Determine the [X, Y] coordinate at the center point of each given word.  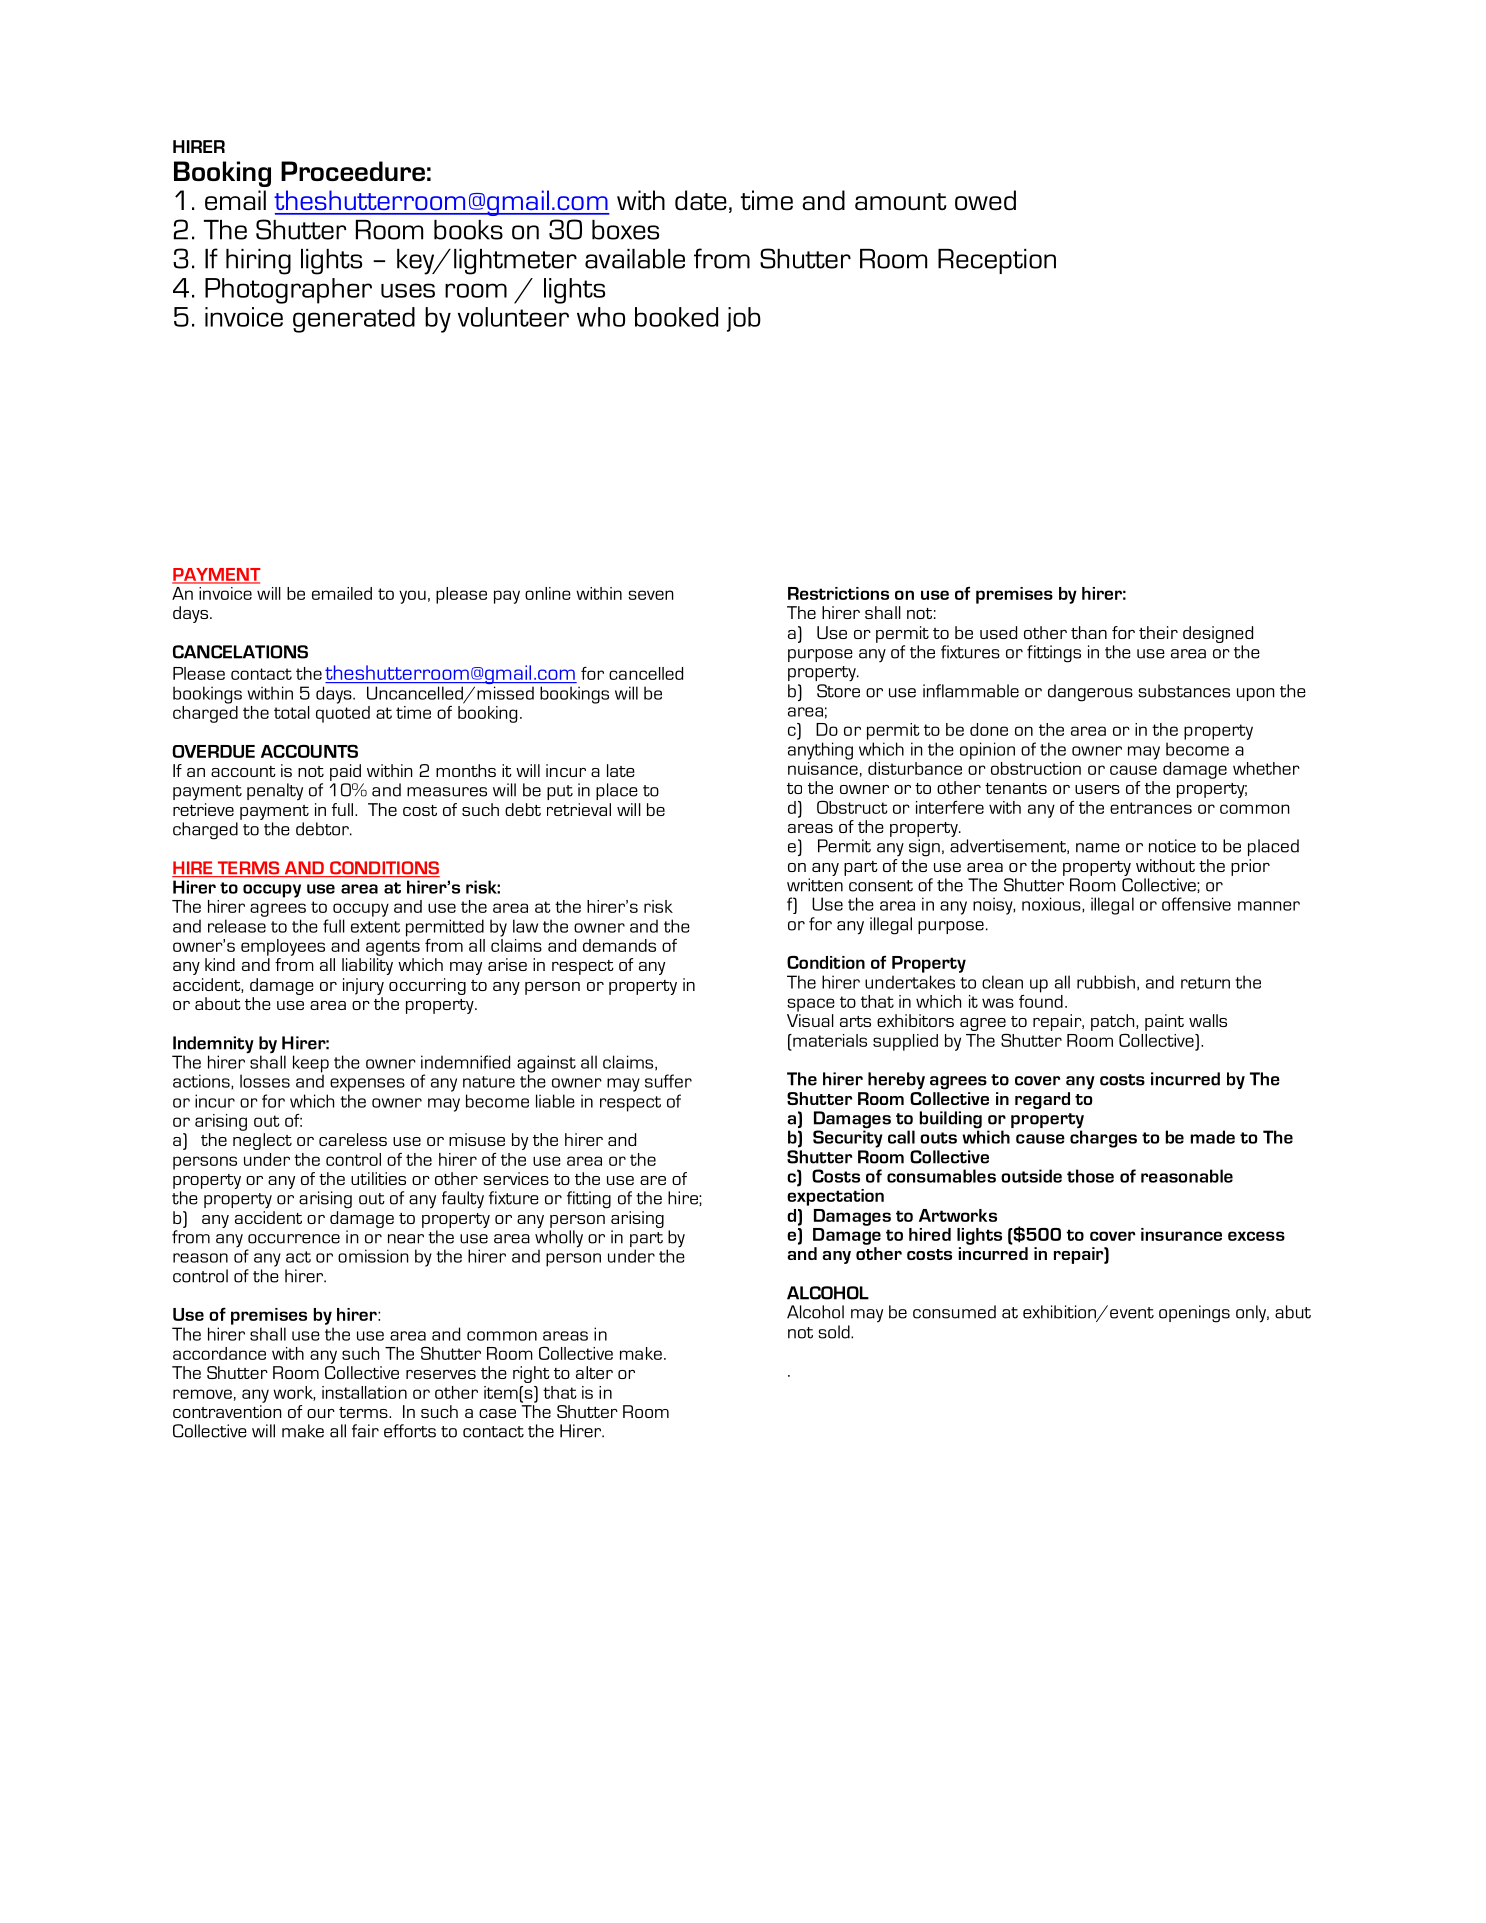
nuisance [823, 767]
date [701, 200]
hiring [258, 262]
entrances [1151, 808]
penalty [275, 792]
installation [364, 1392]
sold [835, 1332]
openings [1194, 1314]
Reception [997, 261]
